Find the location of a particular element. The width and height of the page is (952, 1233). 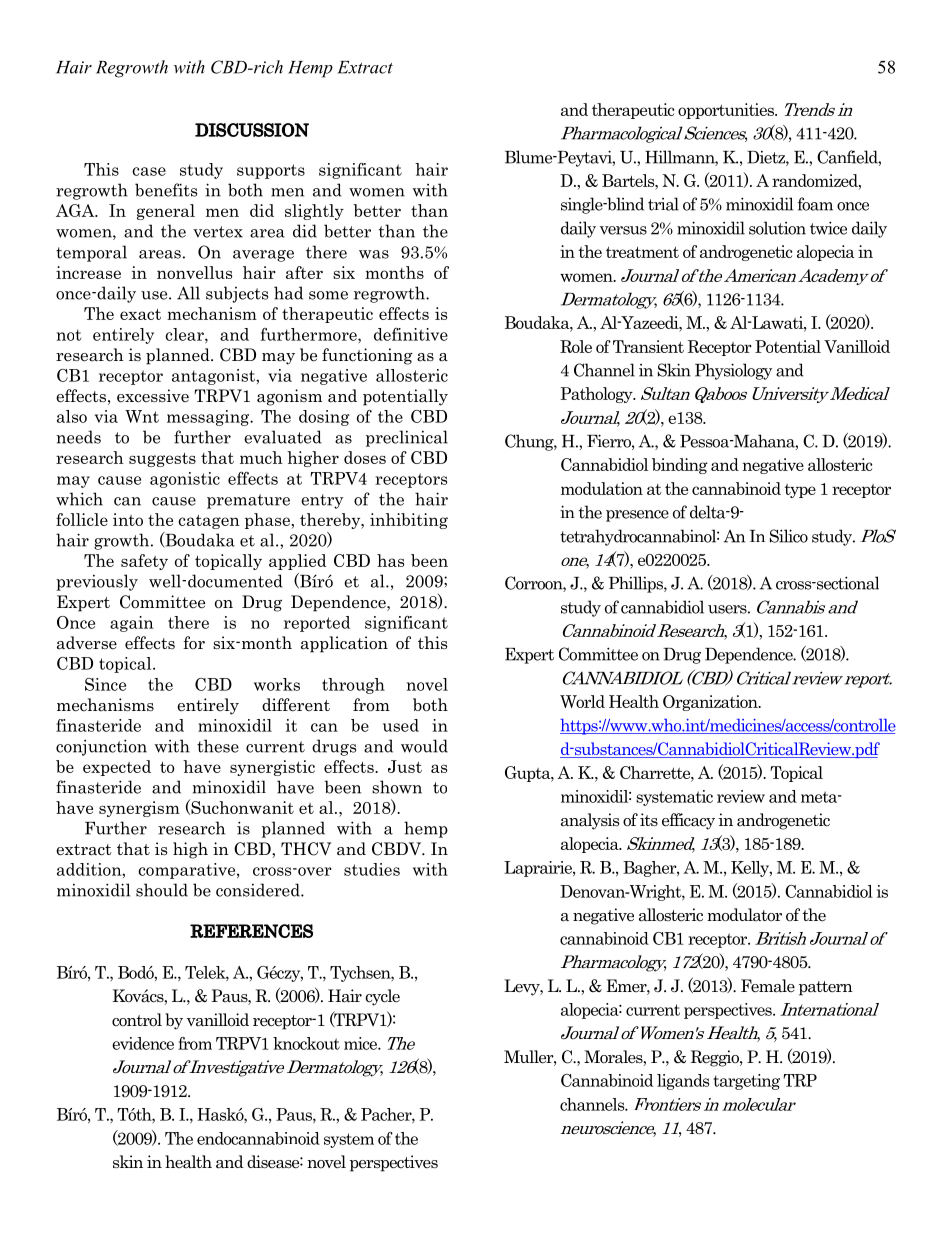

excessive is located at coordinates (153, 396).
